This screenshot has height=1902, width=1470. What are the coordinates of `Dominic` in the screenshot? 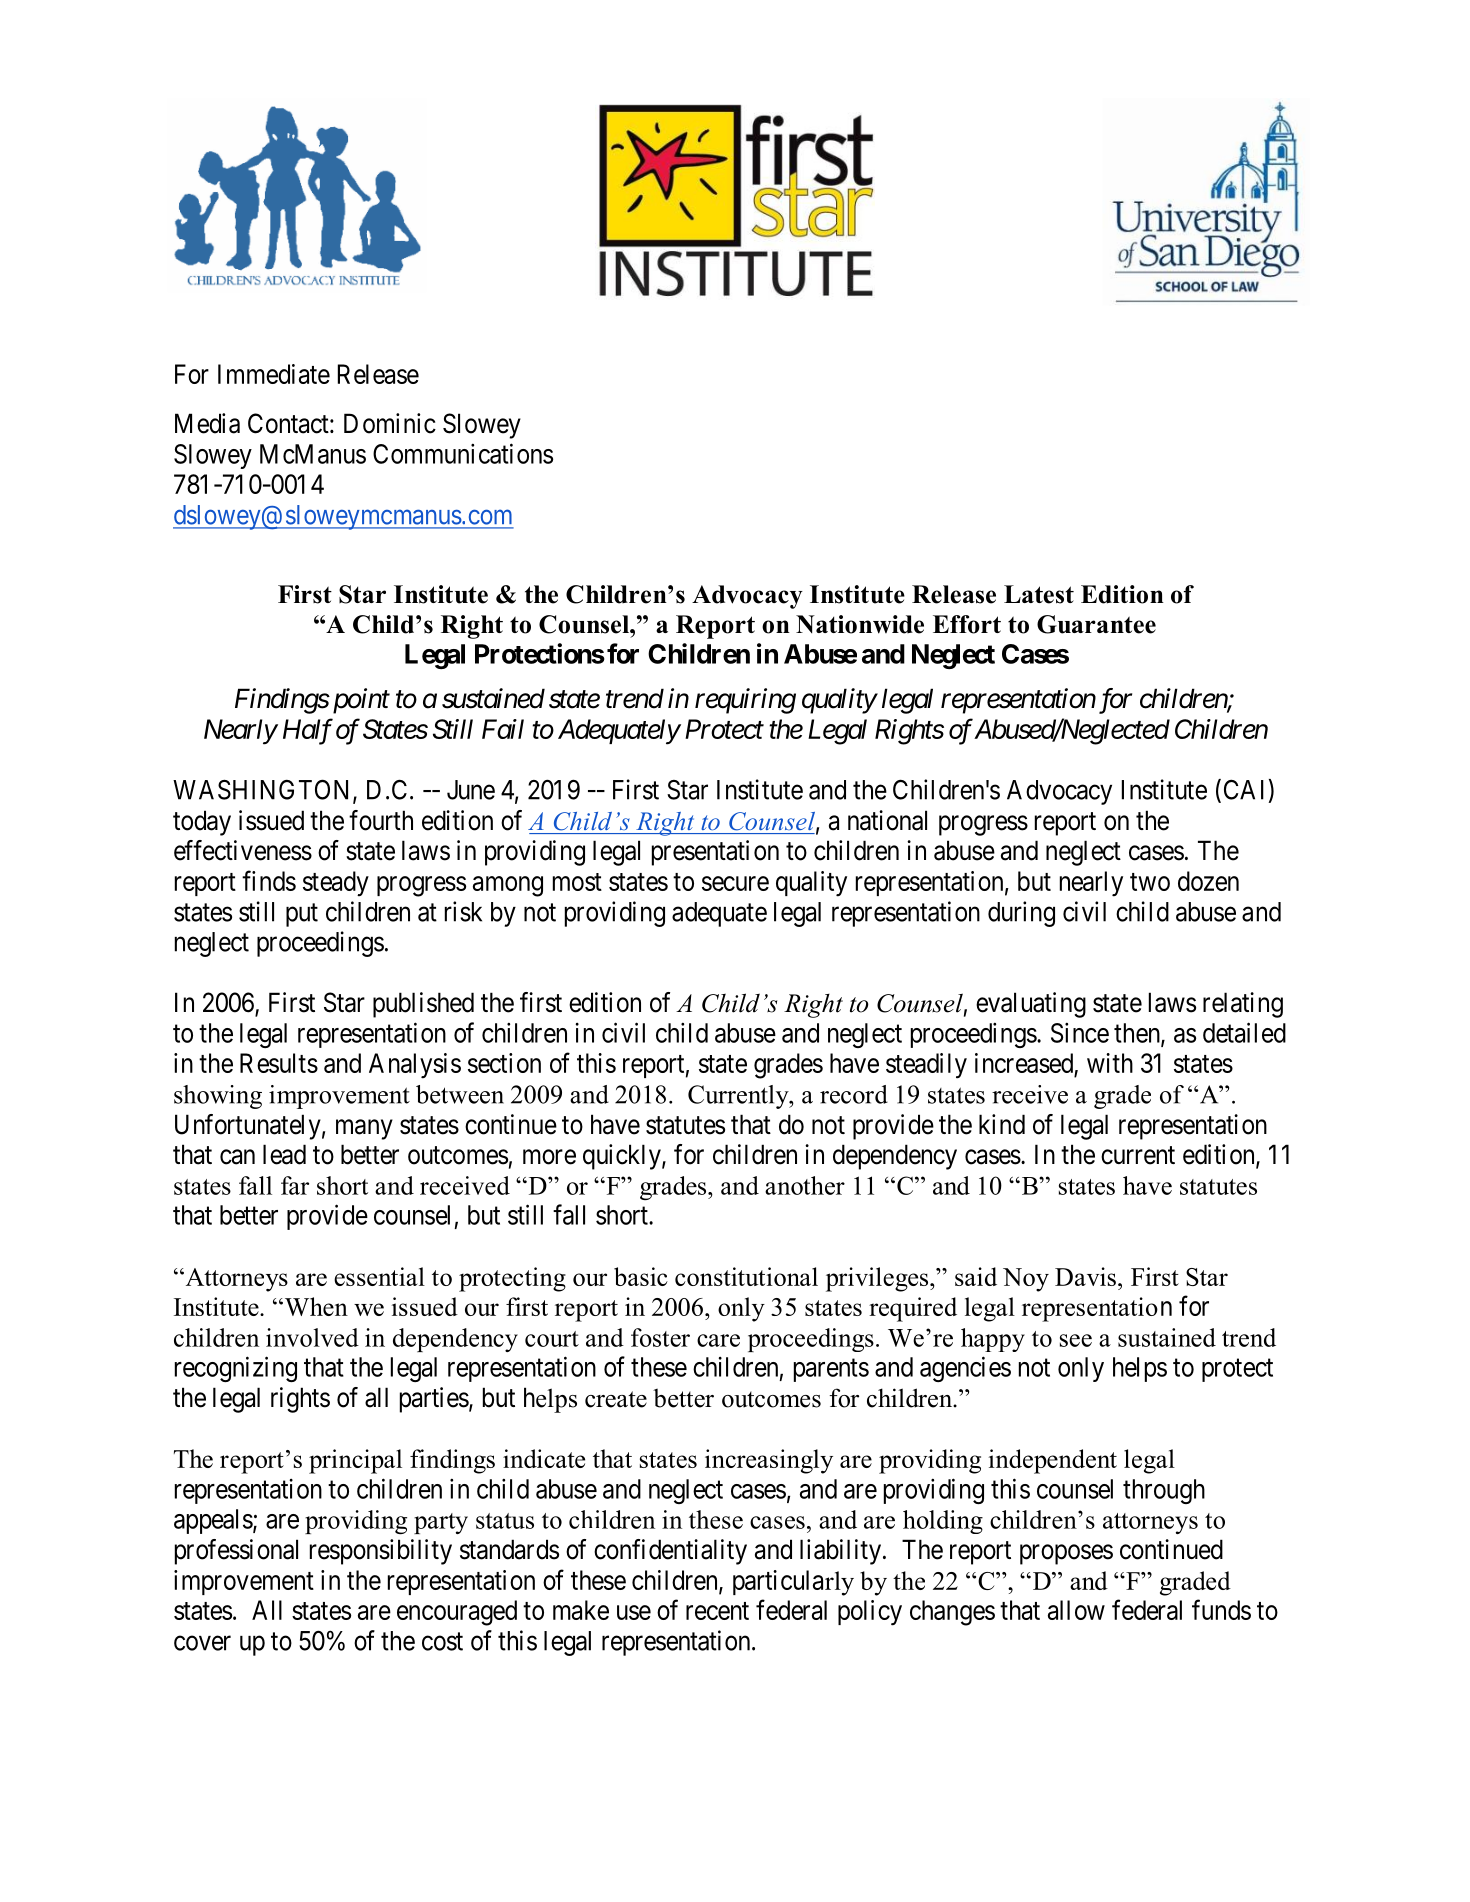 It's located at (390, 423).
